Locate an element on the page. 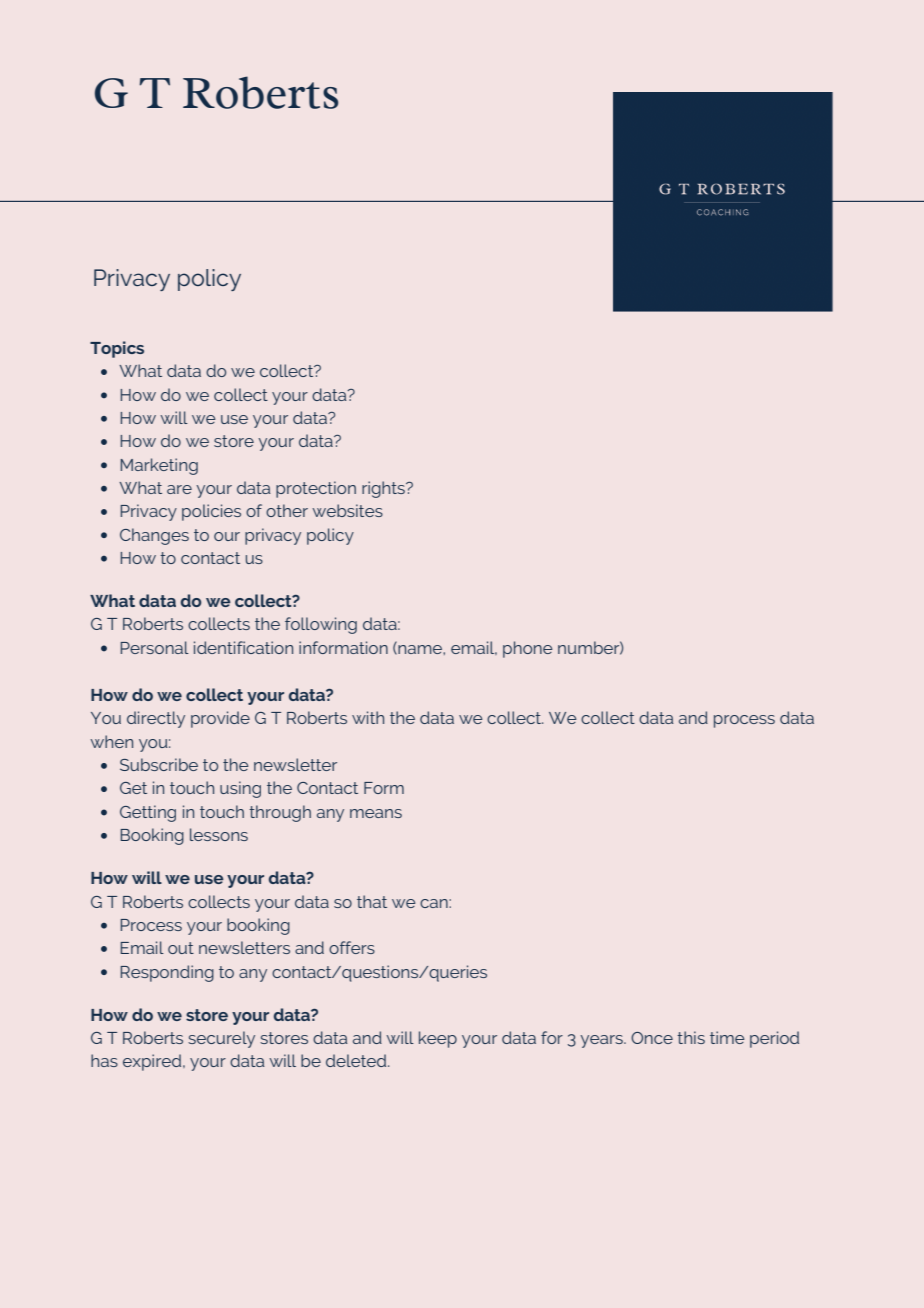  that is located at coordinates (372, 901).
